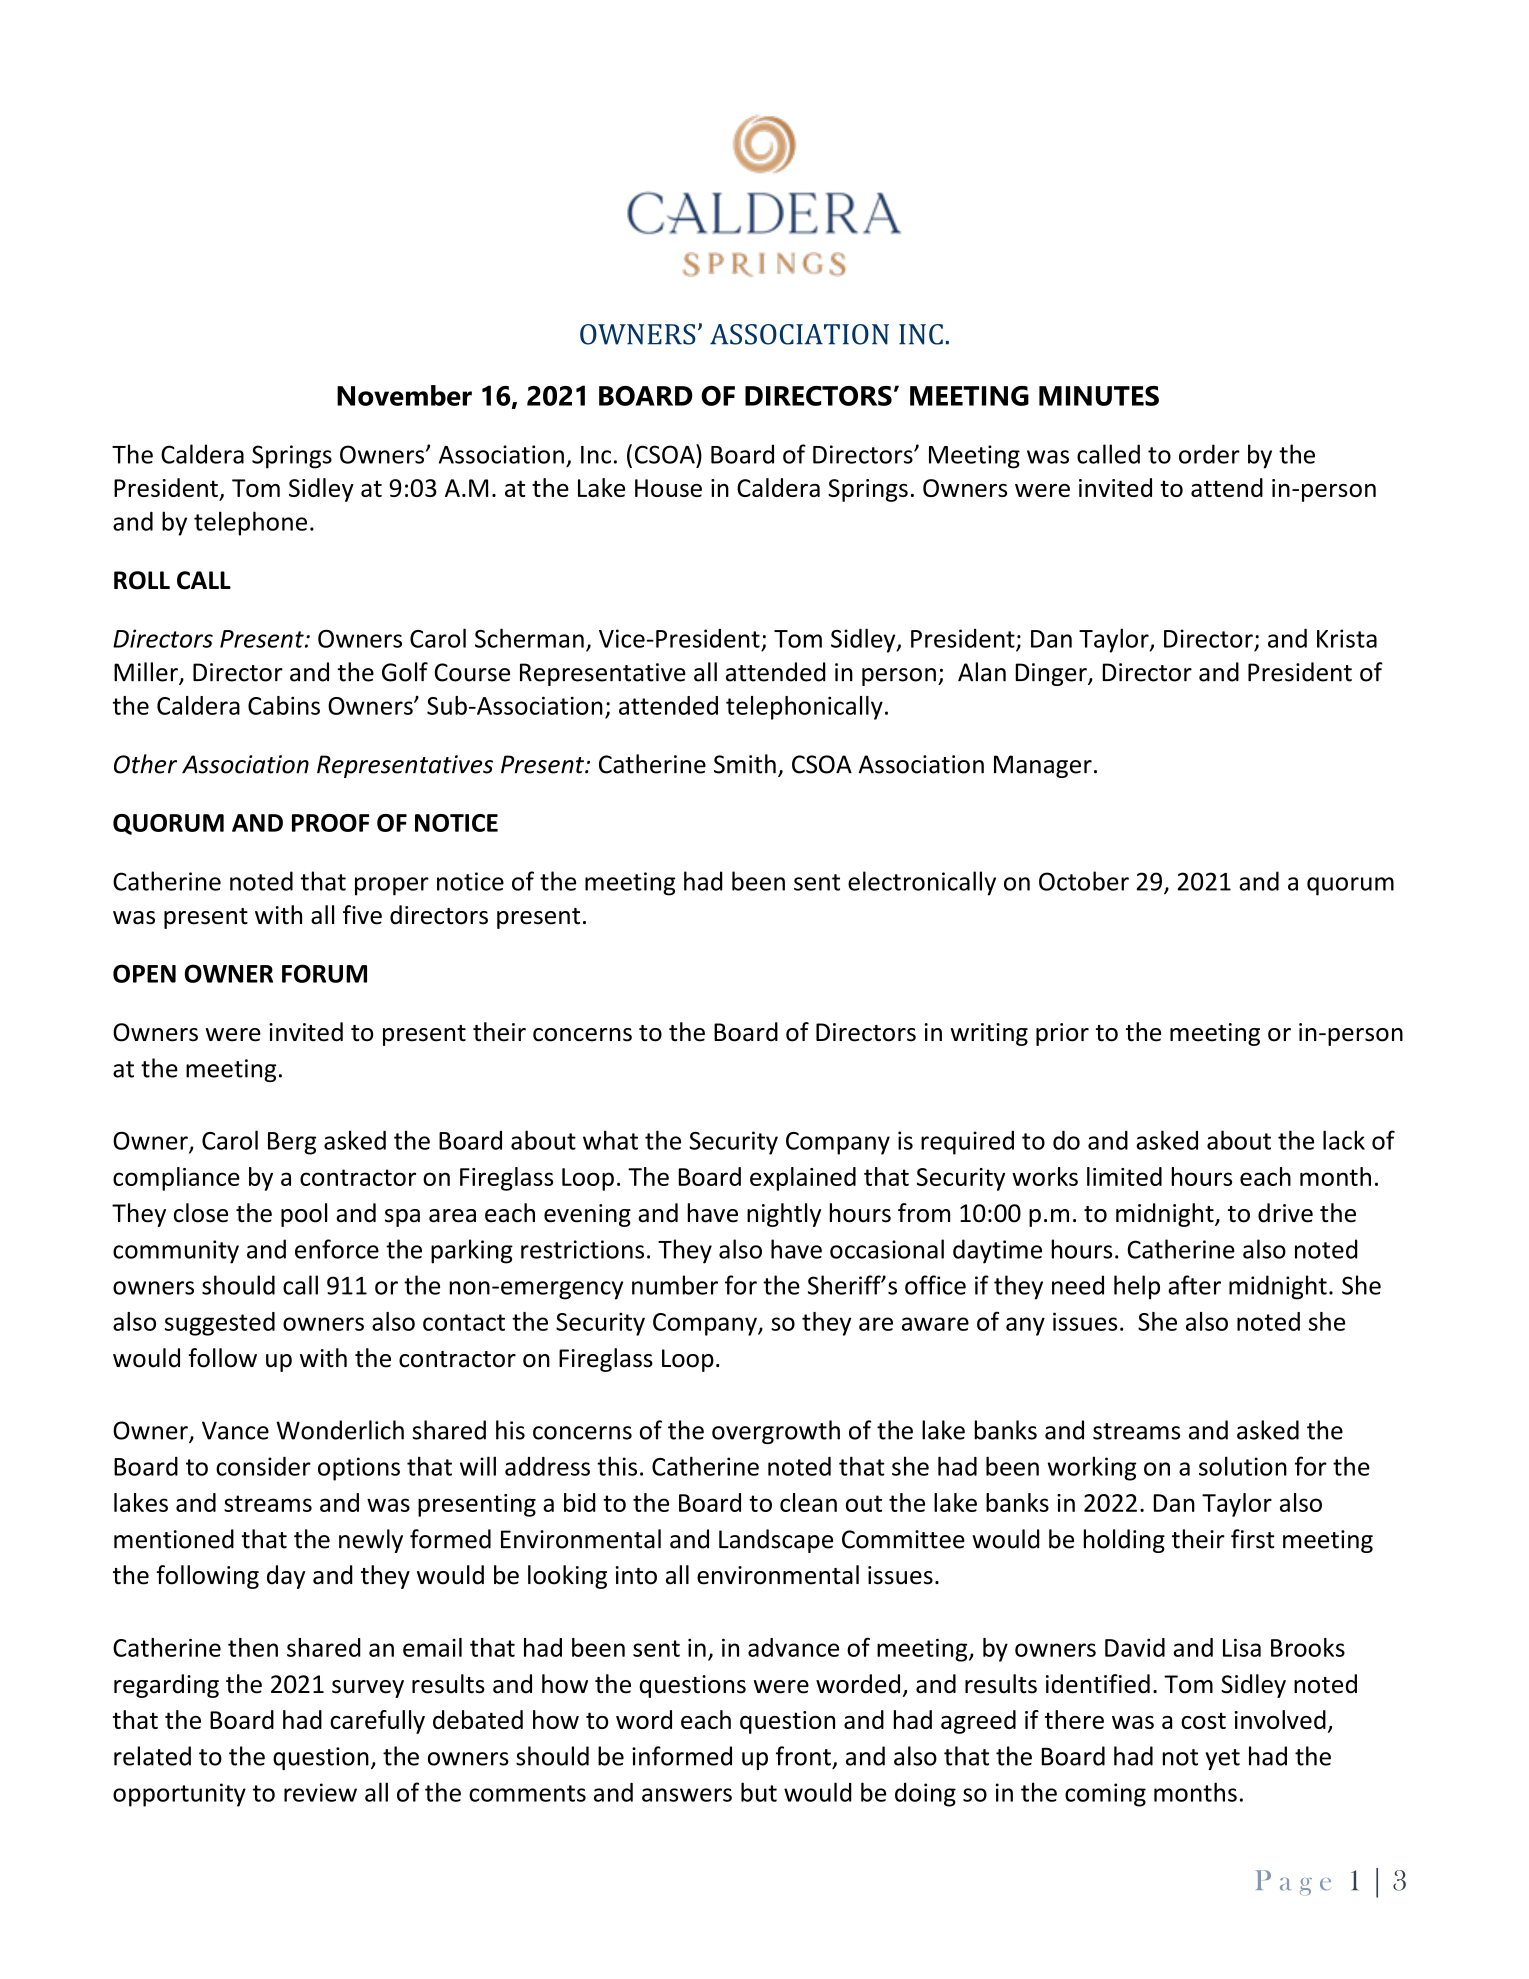 This screenshot has height=1979, width=1529. What do you see at coordinates (675, 1285) in the screenshot?
I see `number` at bounding box center [675, 1285].
